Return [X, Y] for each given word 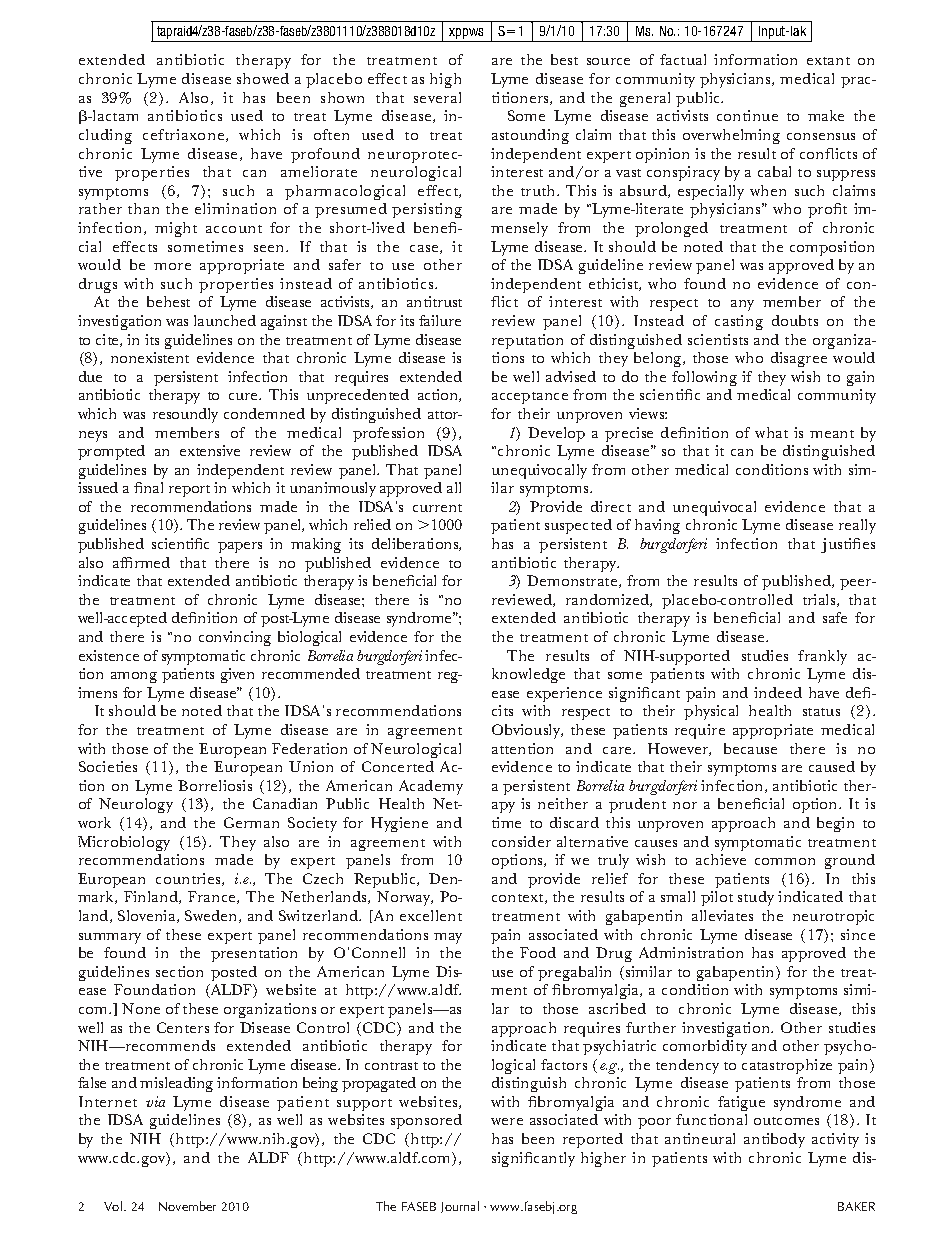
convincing [235, 638]
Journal [460, 1207]
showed [263, 78]
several [437, 97]
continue [747, 115]
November [187, 1206]
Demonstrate [573, 581]
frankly [822, 657]
